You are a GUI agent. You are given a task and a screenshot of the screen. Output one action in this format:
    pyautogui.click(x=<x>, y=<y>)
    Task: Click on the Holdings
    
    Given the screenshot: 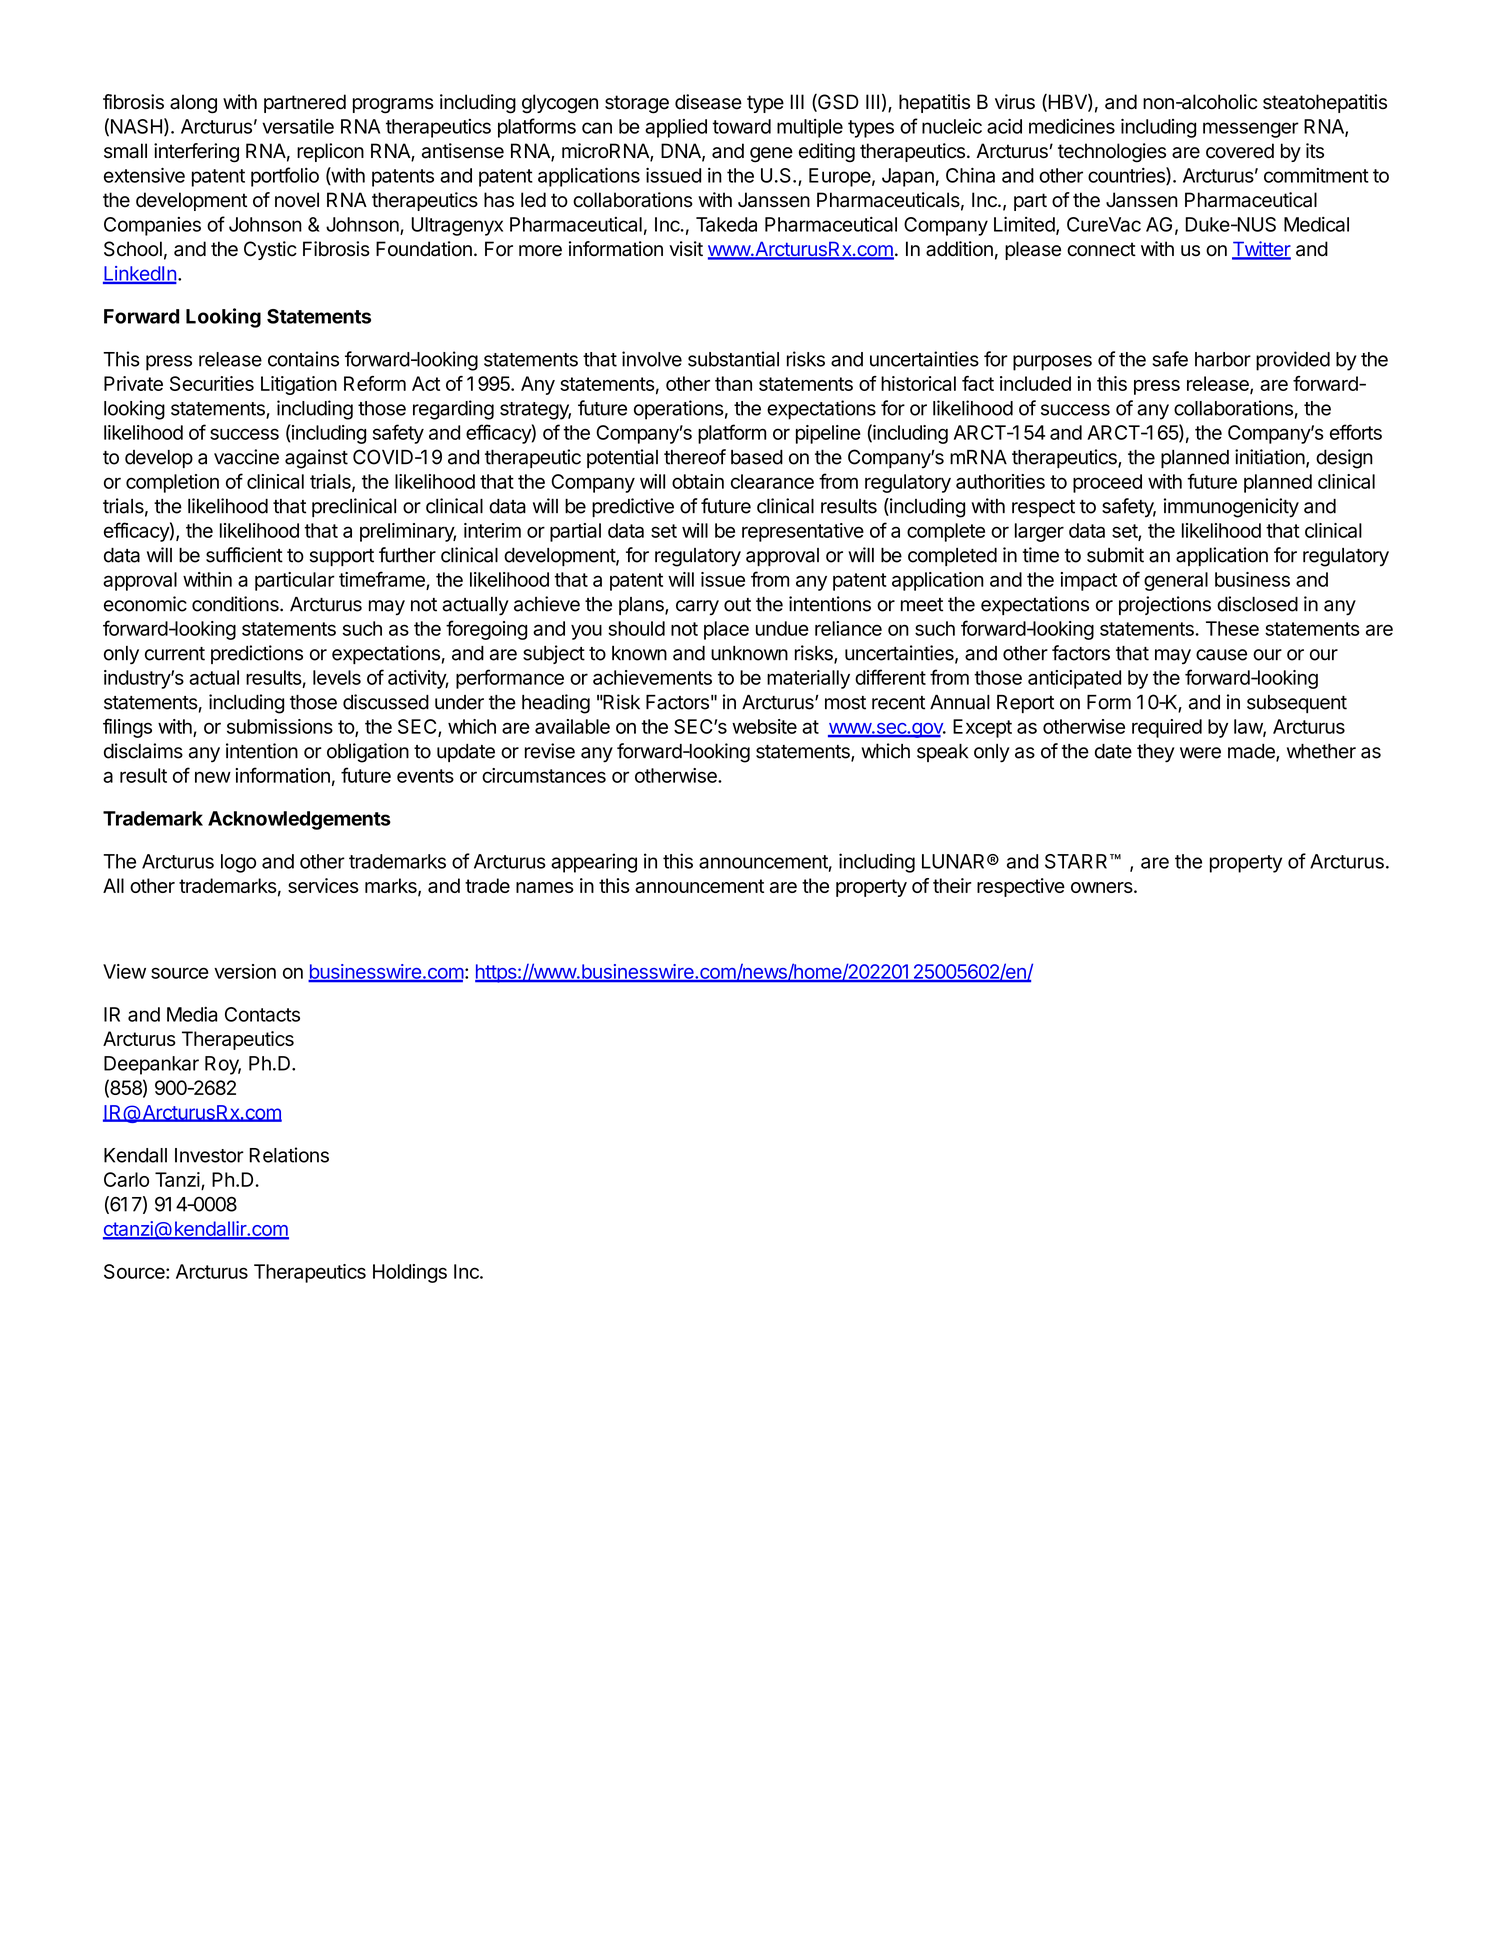 What is the action you would take?
    pyautogui.click(x=410, y=1273)
